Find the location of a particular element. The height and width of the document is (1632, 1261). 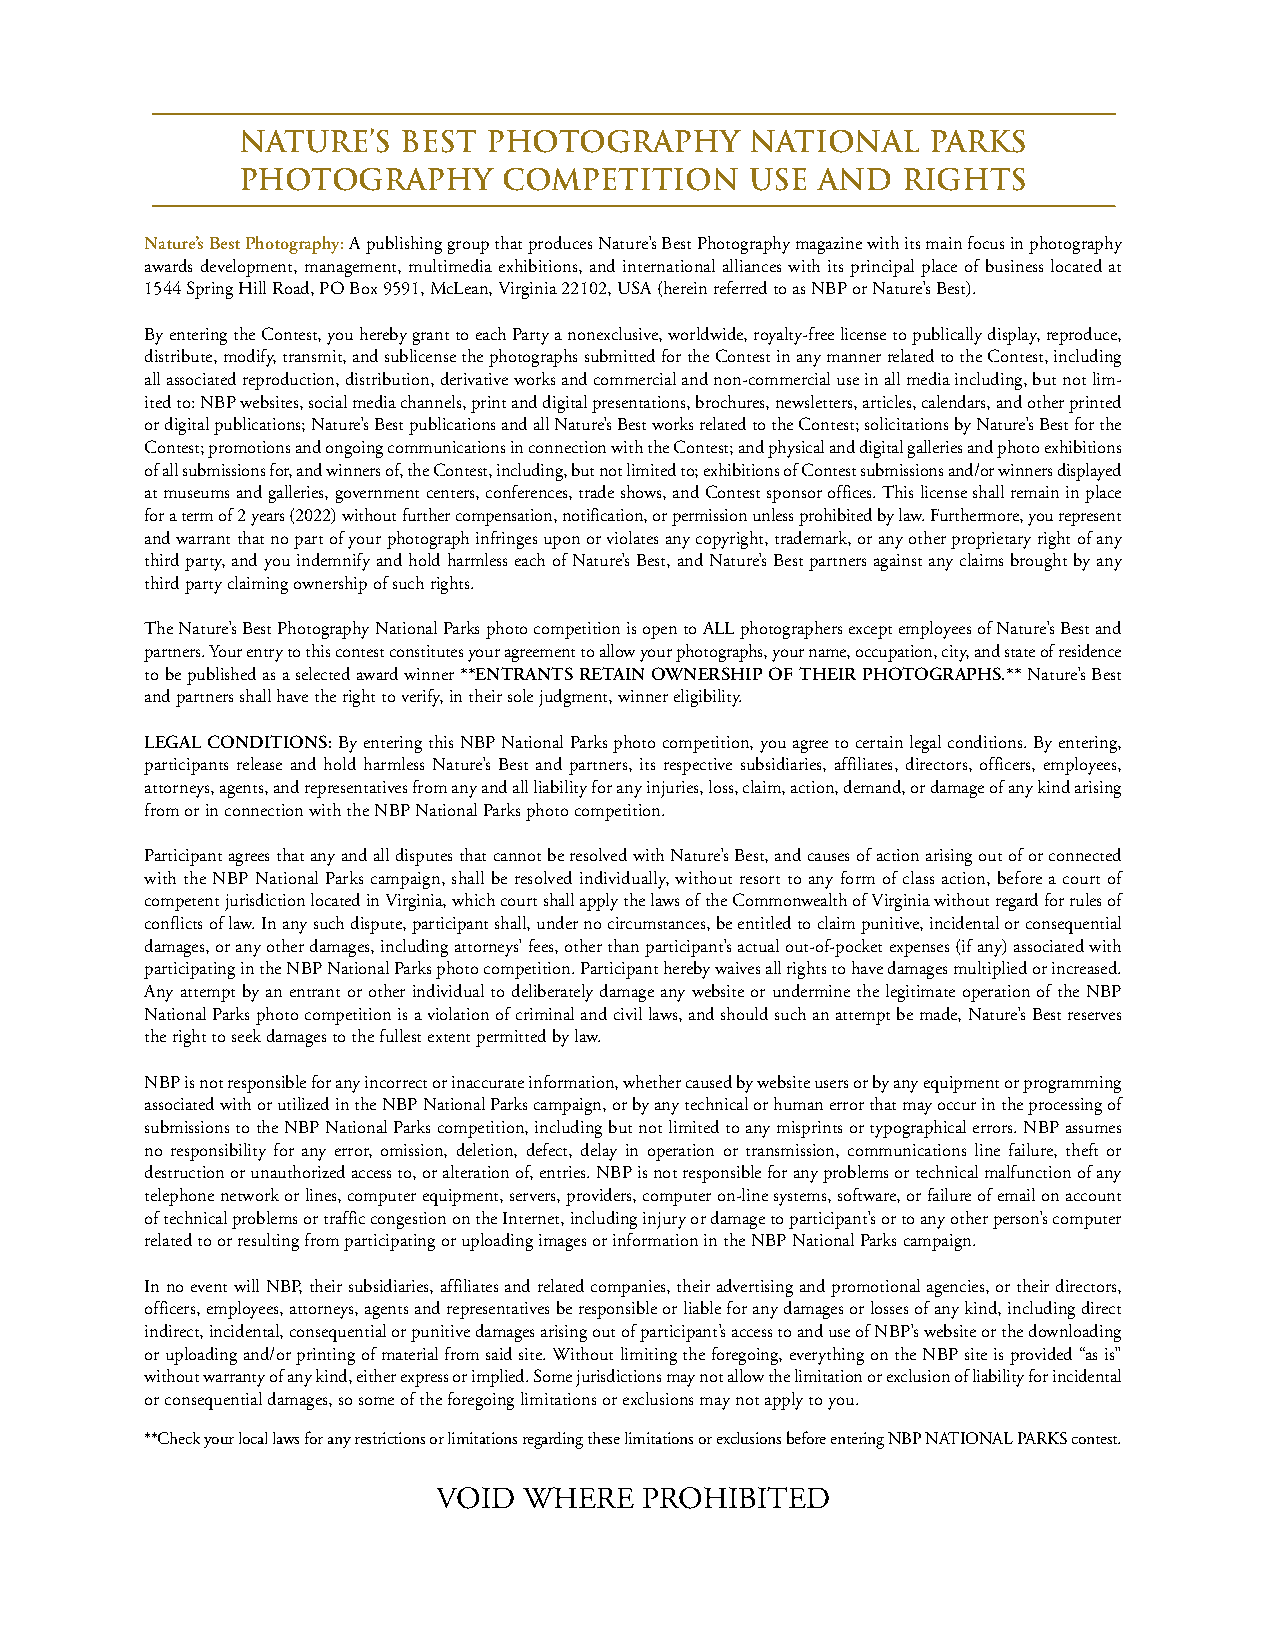

local is located at coordinates (253, 1438).
